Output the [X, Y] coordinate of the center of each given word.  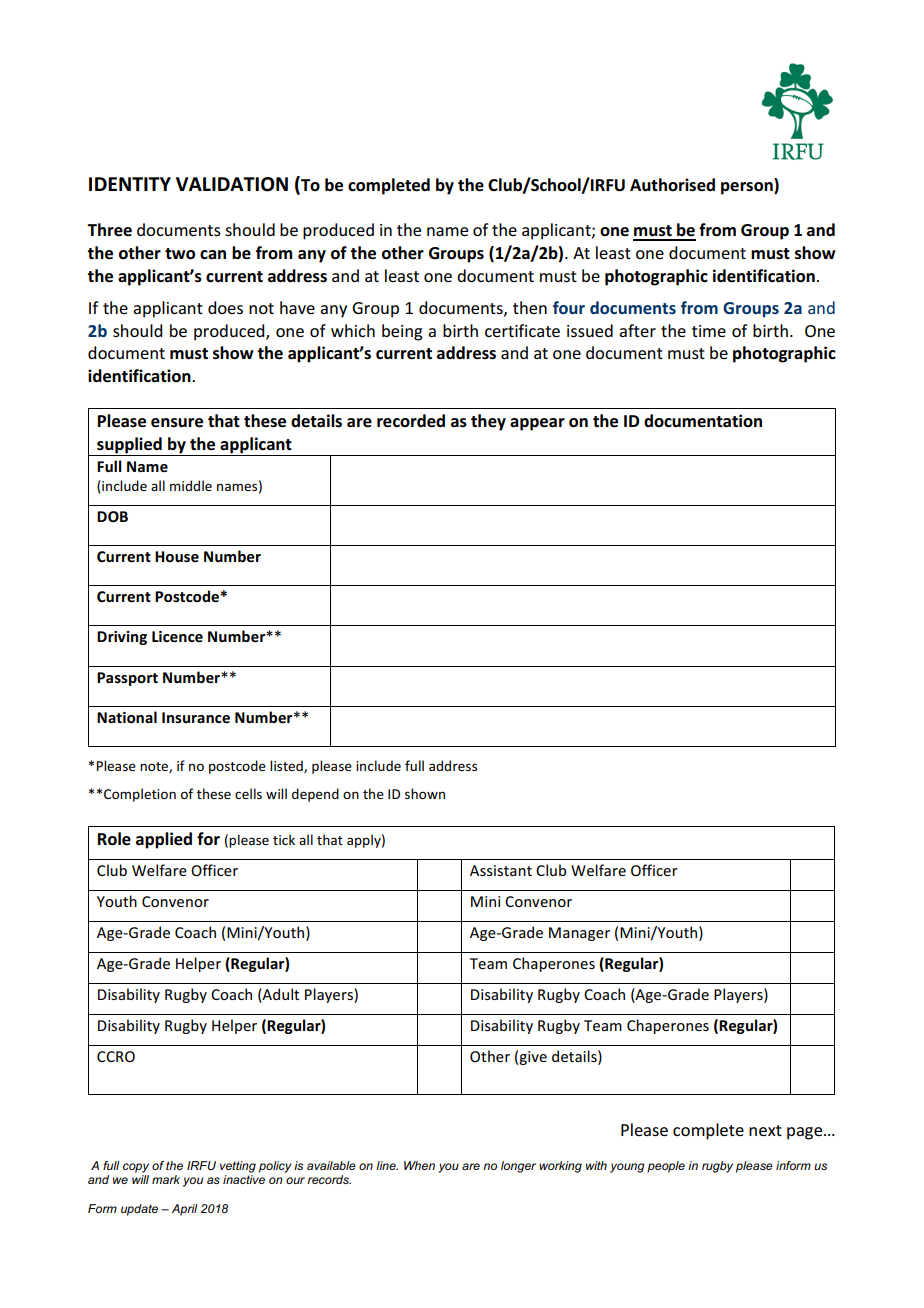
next [765, 1130]
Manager [579, 934]
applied [164, 840]
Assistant [501, 870]
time [709, 331]
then [530, 307]
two [180, 254]
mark [166, 1179]
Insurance [196, 718]
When [419, 1165]
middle [191, 485]
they [488, 422]
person [748, 188]
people [666, 1167]
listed [287, 766]
